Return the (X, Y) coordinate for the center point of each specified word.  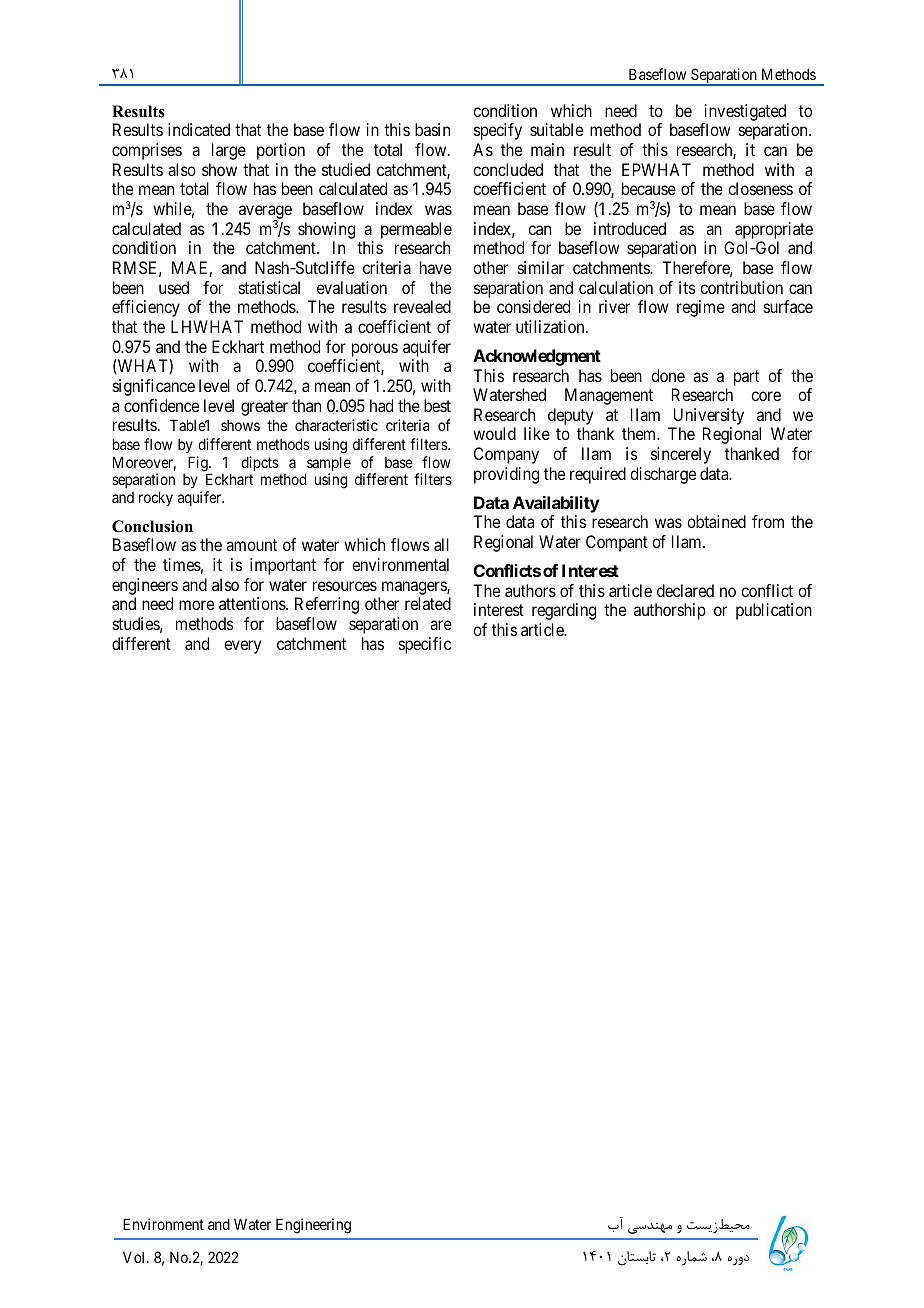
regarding (564, 611)
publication (774, 611)
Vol (135, 1257)
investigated (745, 112)
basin (432, 129)
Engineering (313, 1226)
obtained (716, 521)
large (229, 151)
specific (425, 645)
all (441, 544)
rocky (156, 498)
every (242, 647)
